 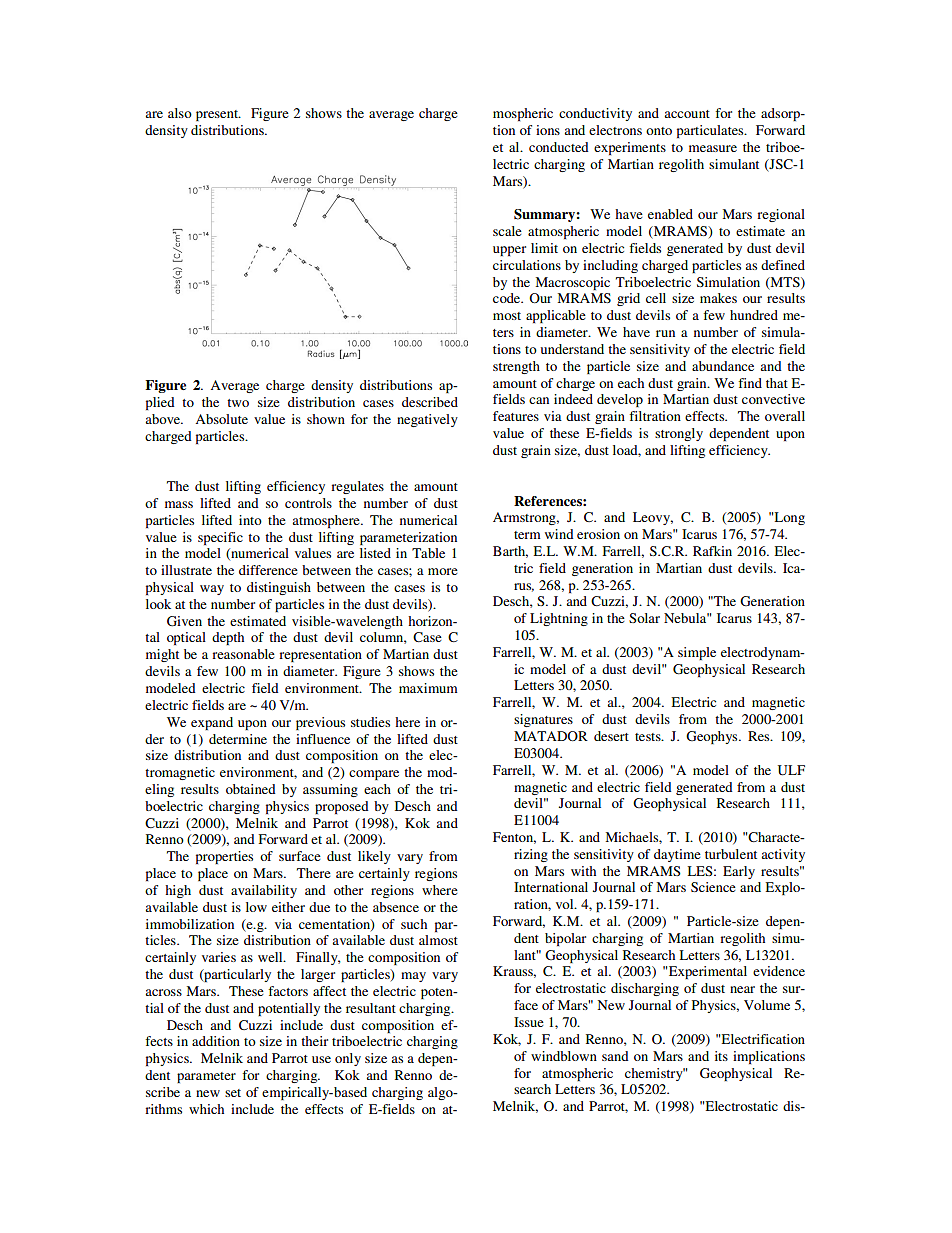 What do you see at coordinates (180, 113) in the document?
I see `also` at bounding box center [180, 113].
